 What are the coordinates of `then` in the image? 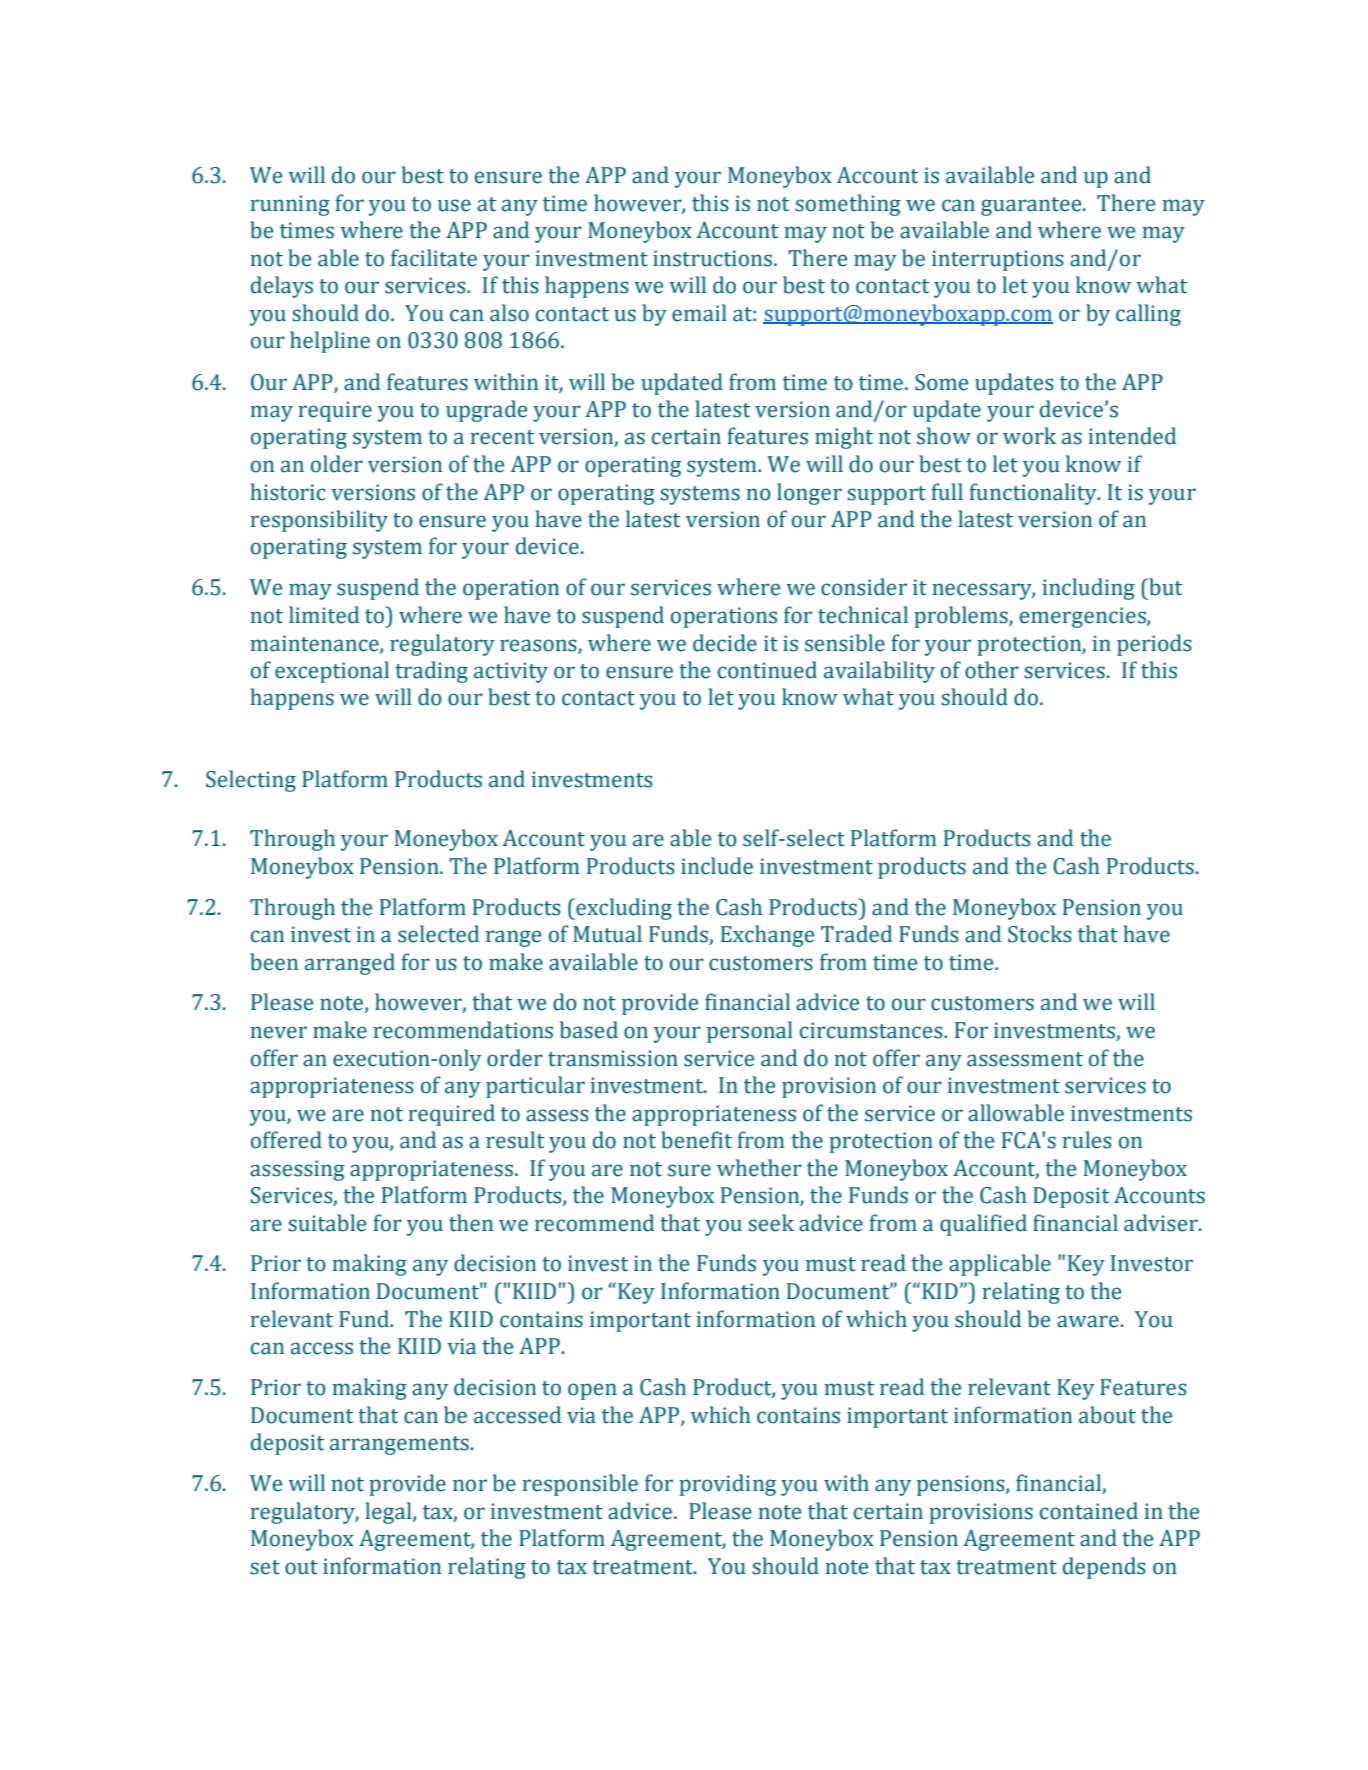 It's located at (471, 1223).
